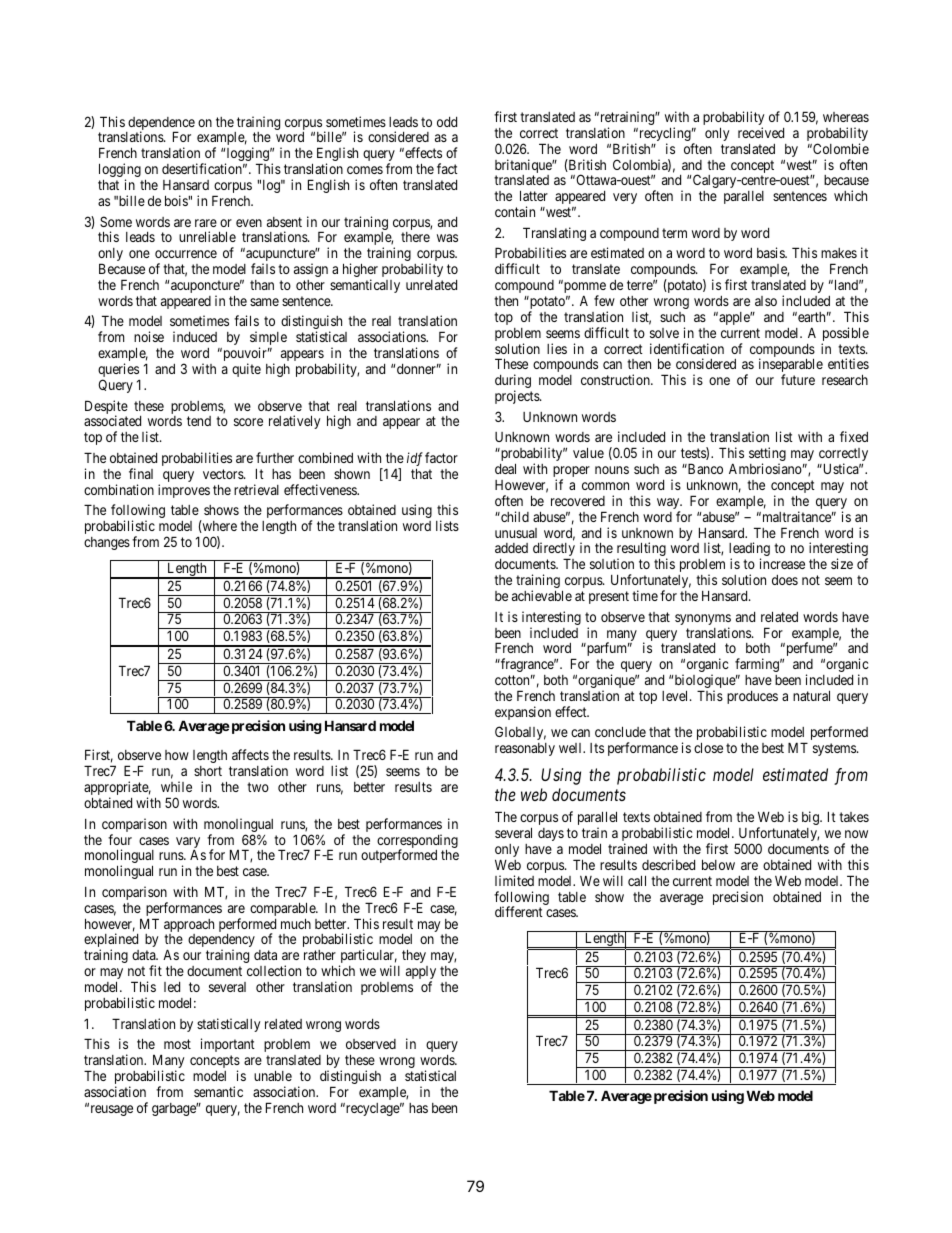 The width and height of the screenshot is (952, 1233). I want to click on changes, so click(107, 543).
